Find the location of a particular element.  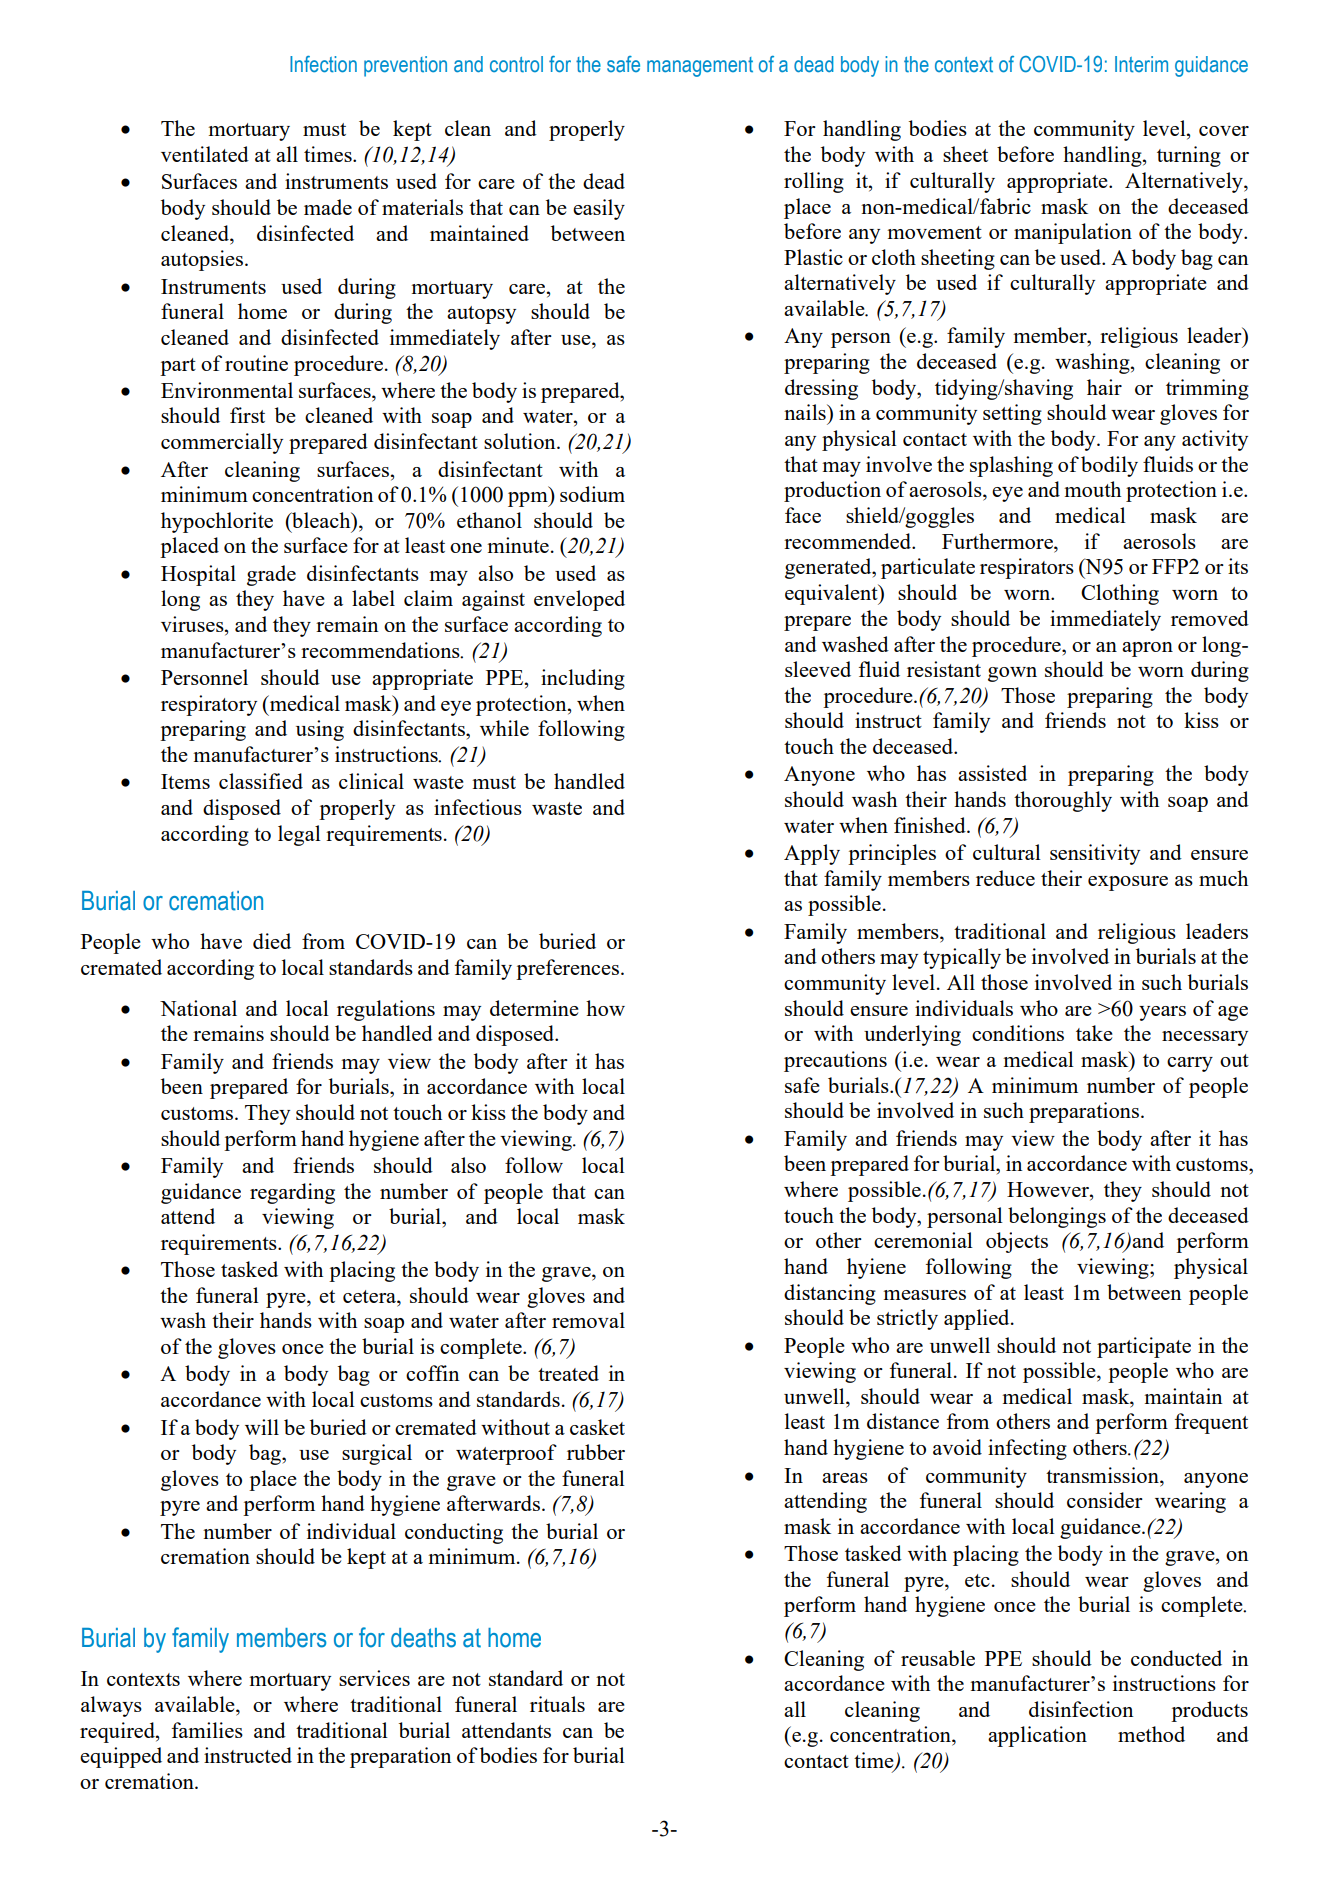

died is located at coordinates (272, 941).
